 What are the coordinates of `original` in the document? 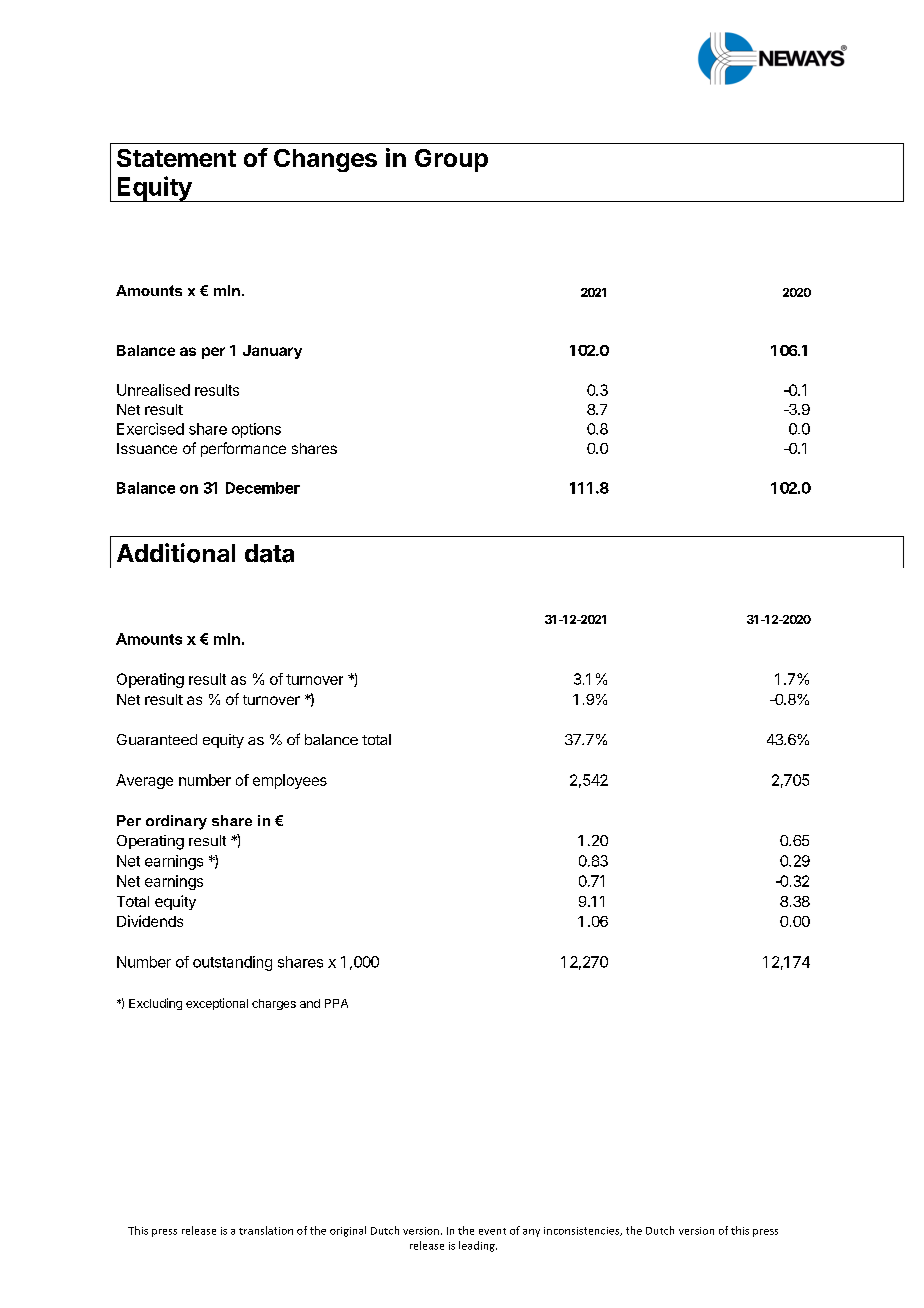 It's located at (348, 1231).
